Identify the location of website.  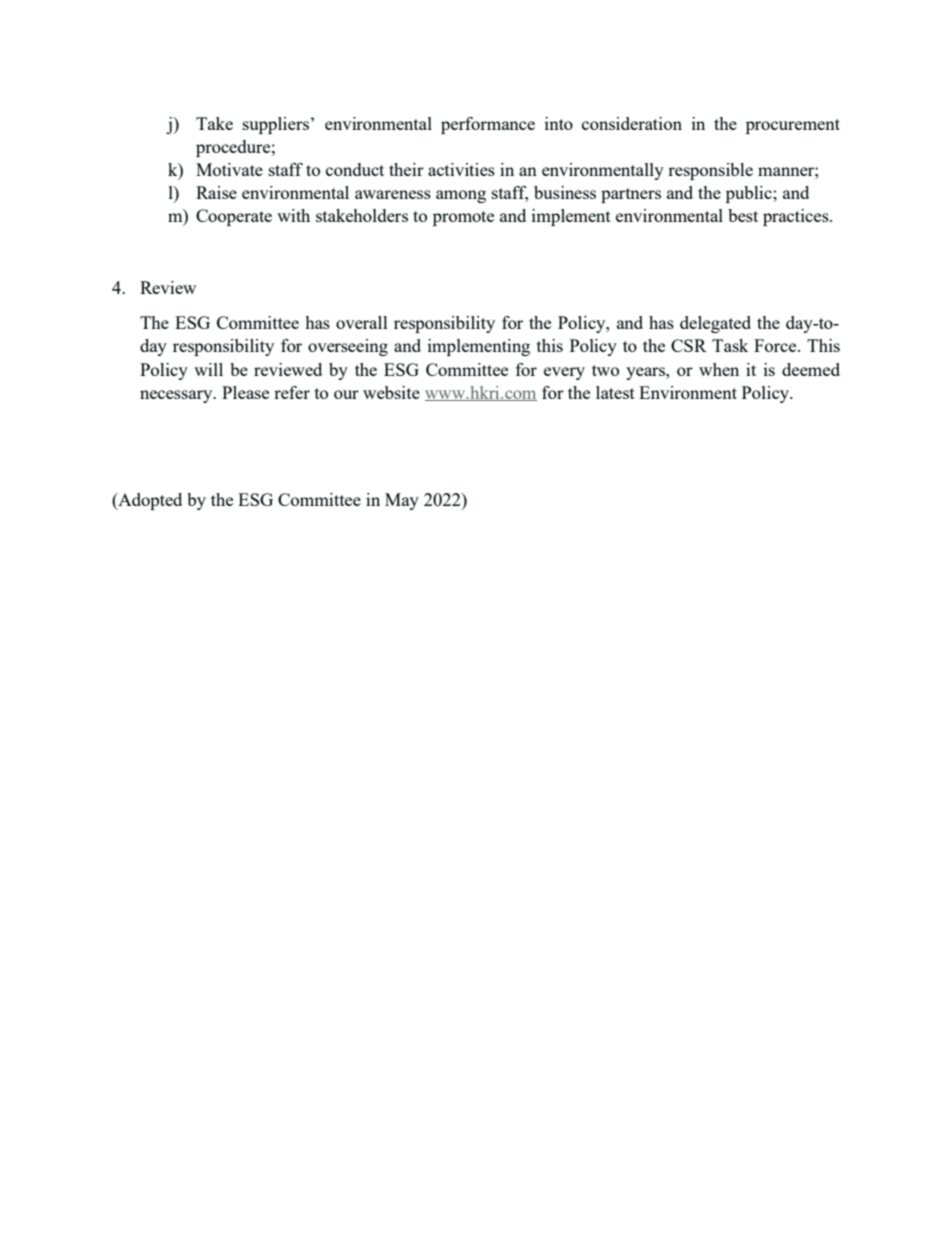
(391, 392).
